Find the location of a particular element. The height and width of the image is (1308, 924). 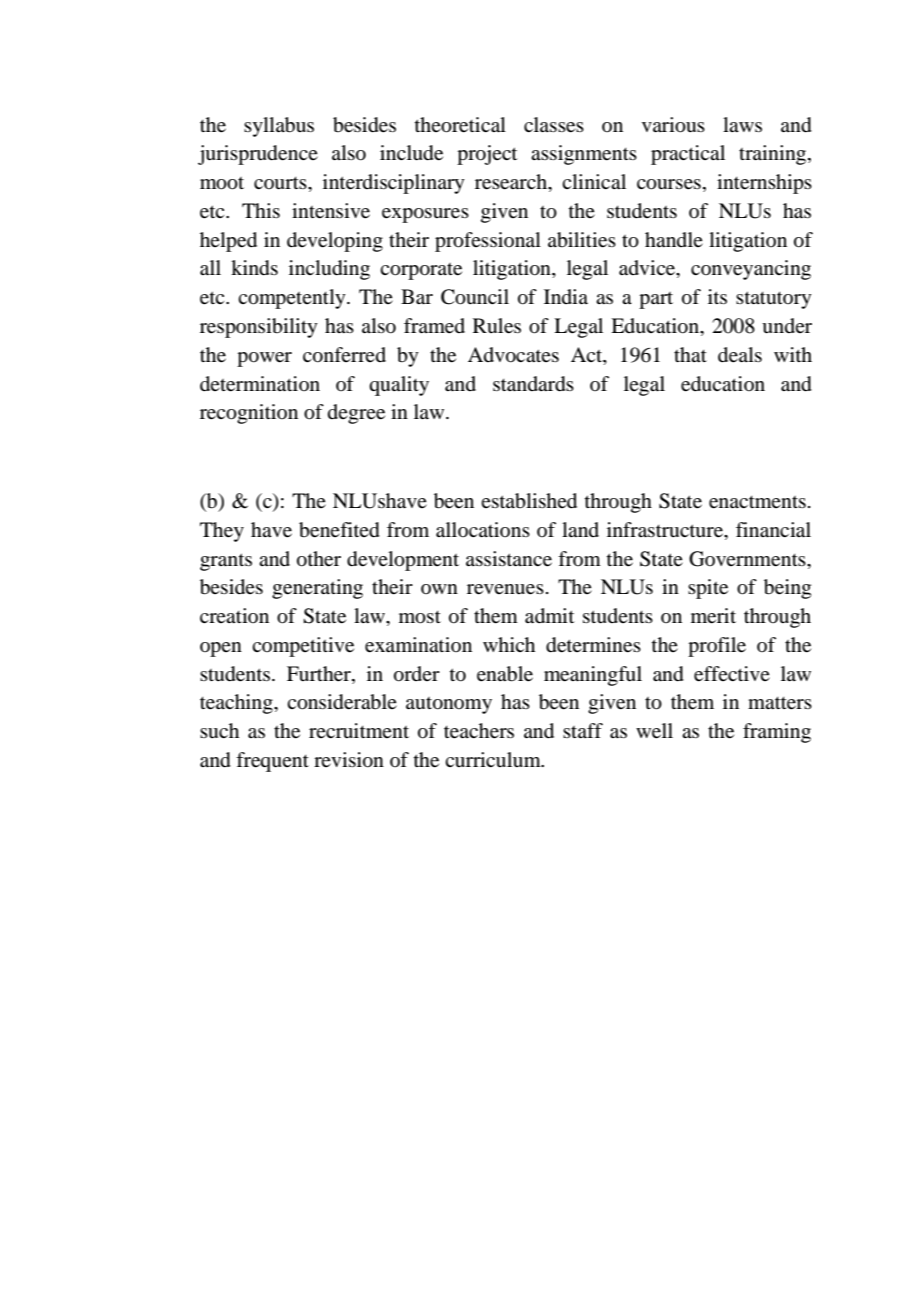

laws is located at coordinates (742, 124).
